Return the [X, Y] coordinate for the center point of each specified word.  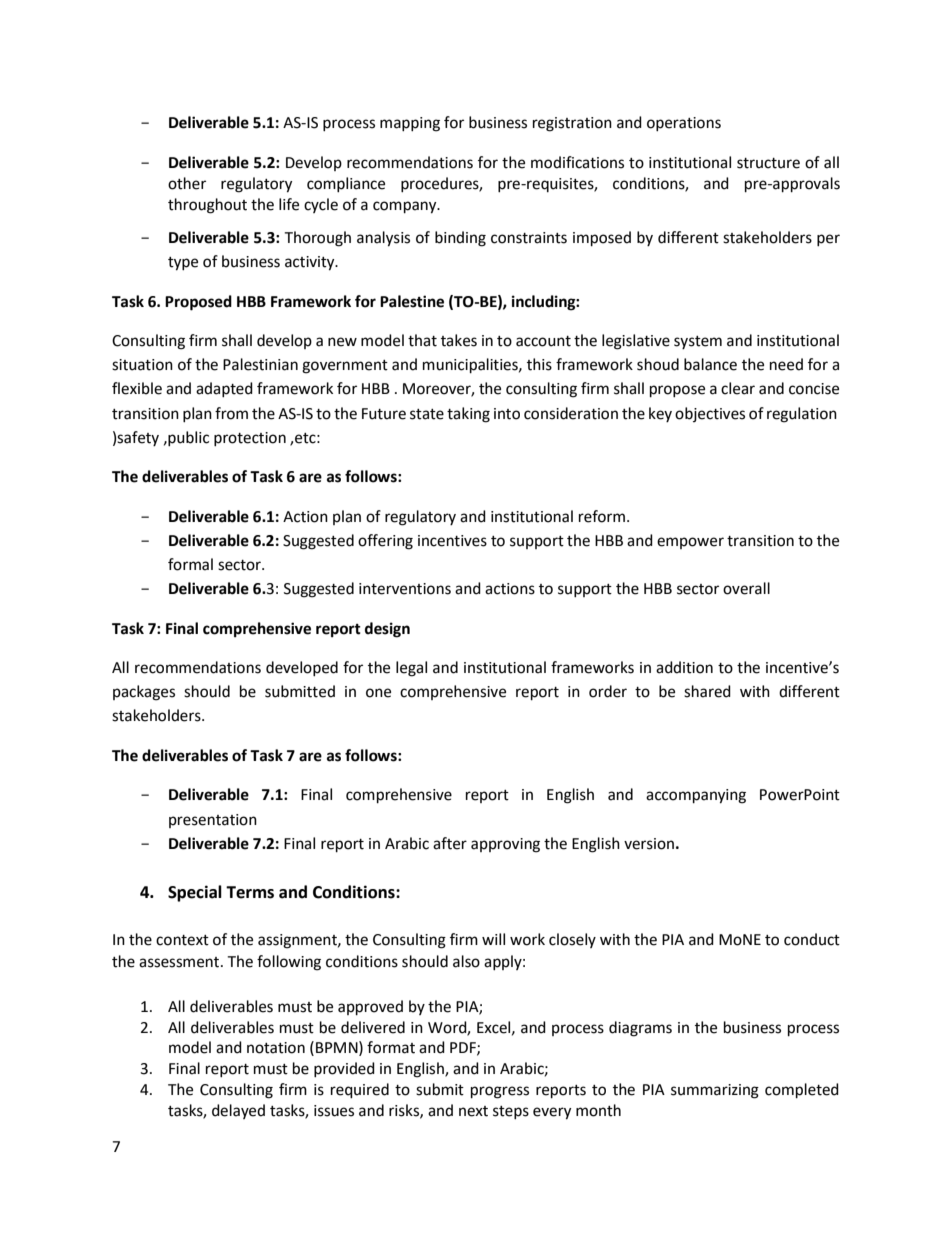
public [187, 438]
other [187, 183]
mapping [410, 124]
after [450, 843]
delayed [238, 1111]
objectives [710, 414]
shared [707, 691]
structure [768, 163]
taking [468, 415]
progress [500, 1092]
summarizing [715, 1091]
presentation [213, 821]
